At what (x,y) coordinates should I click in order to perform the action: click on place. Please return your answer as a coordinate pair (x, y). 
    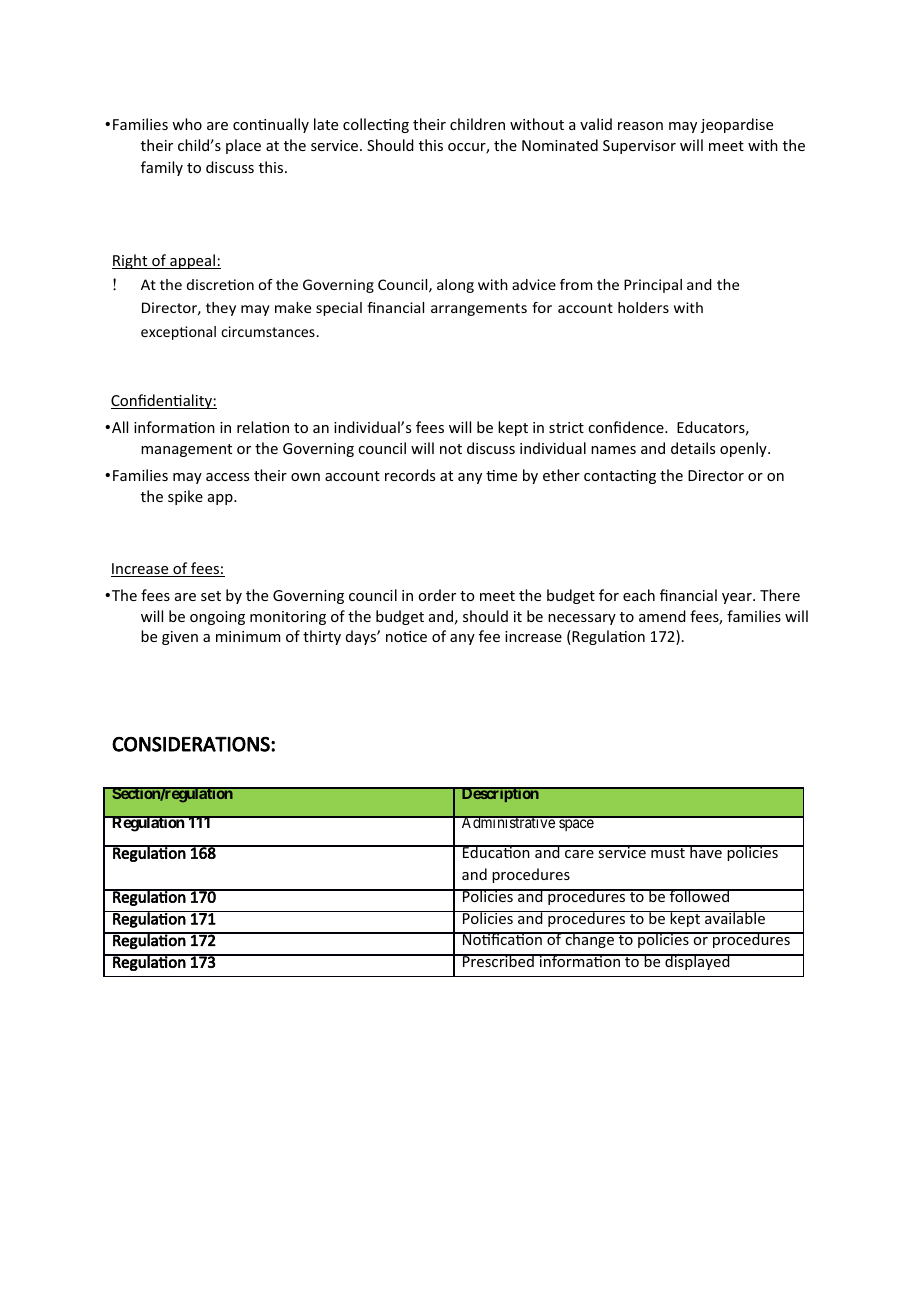
    Looking at the image, I should click on (243, 146).
